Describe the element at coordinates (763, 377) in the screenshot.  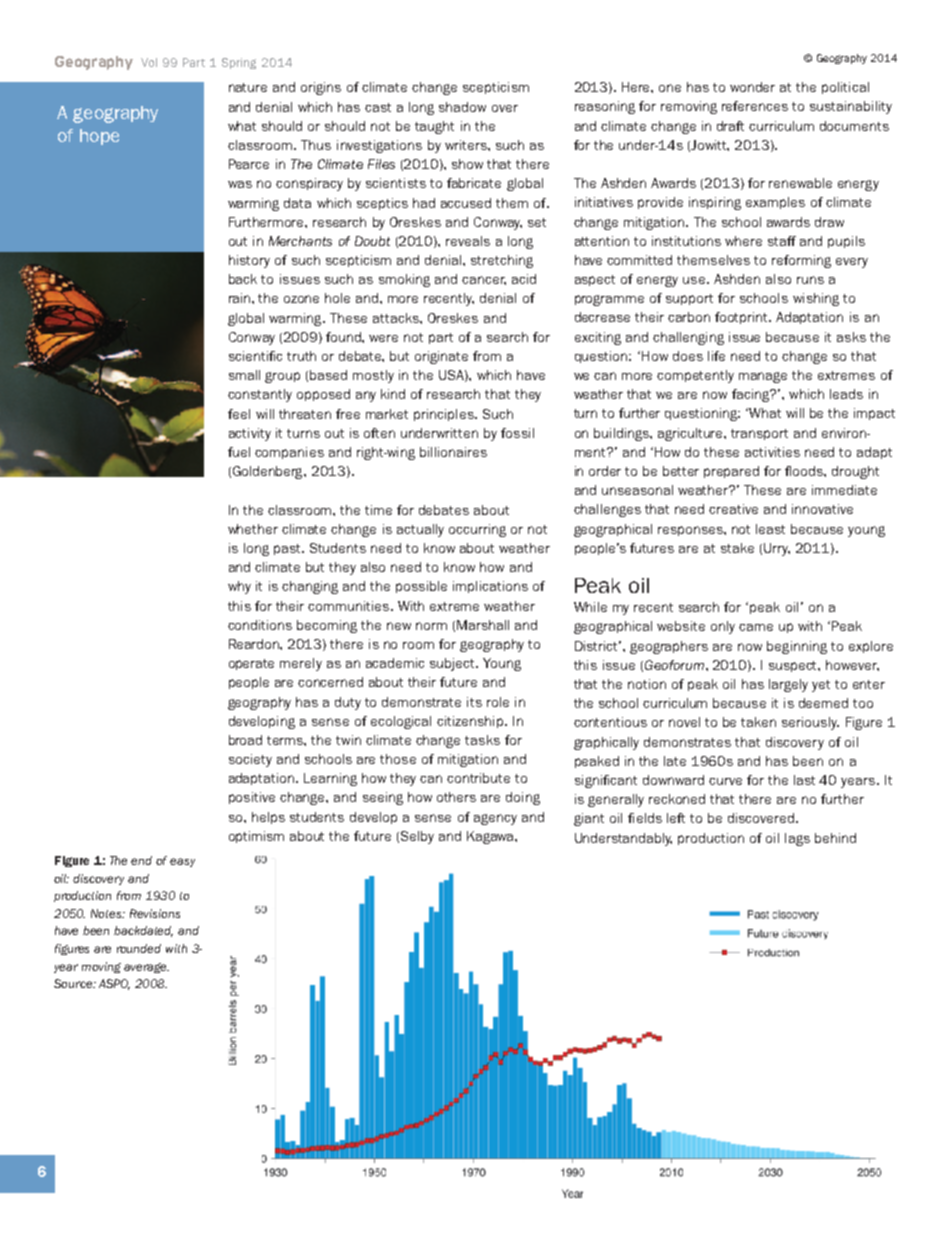
I see `manage` at that location.
